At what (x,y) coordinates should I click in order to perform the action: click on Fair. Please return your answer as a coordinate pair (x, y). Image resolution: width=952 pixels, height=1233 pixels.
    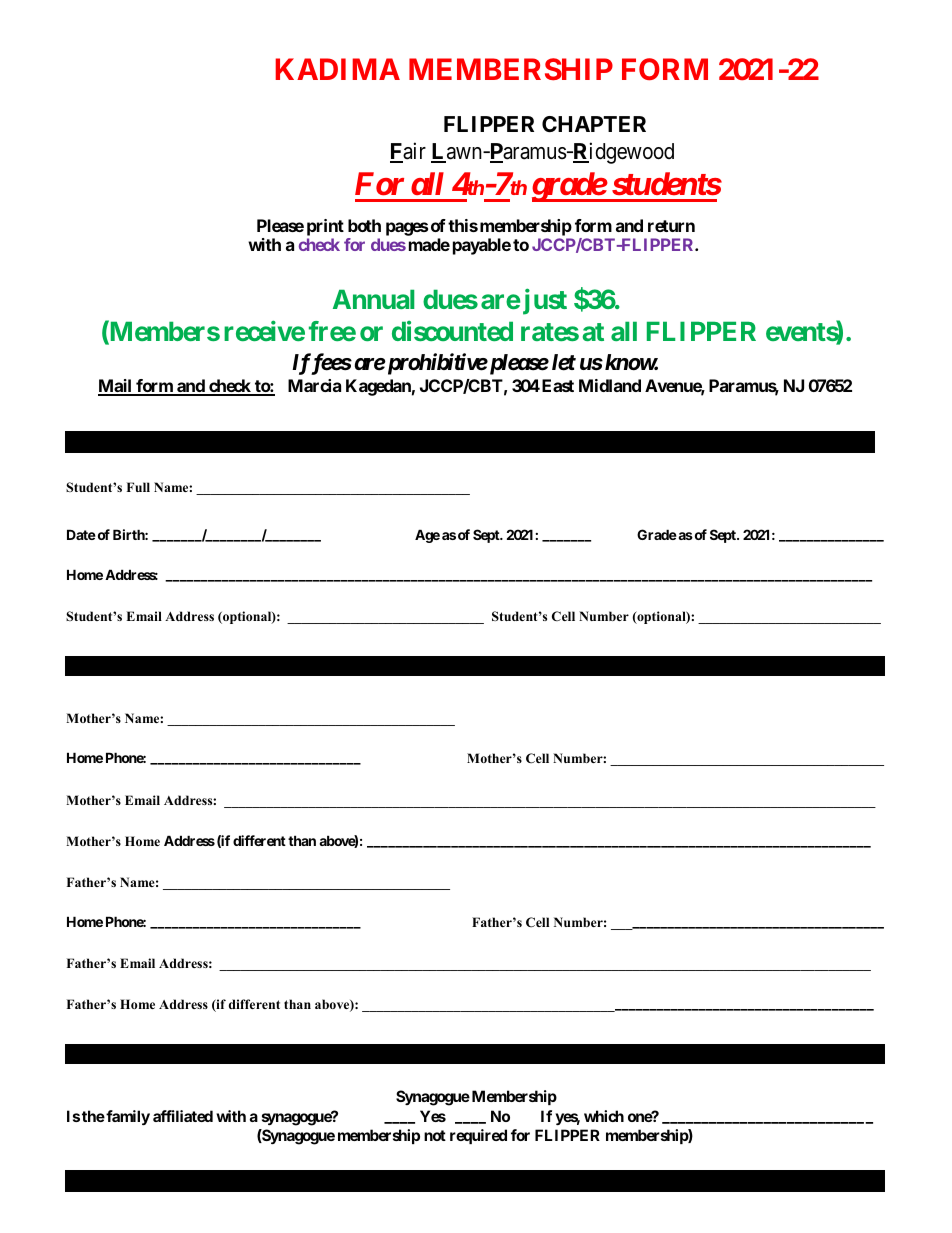
    Looking at the image, I should click on (408, 152).
